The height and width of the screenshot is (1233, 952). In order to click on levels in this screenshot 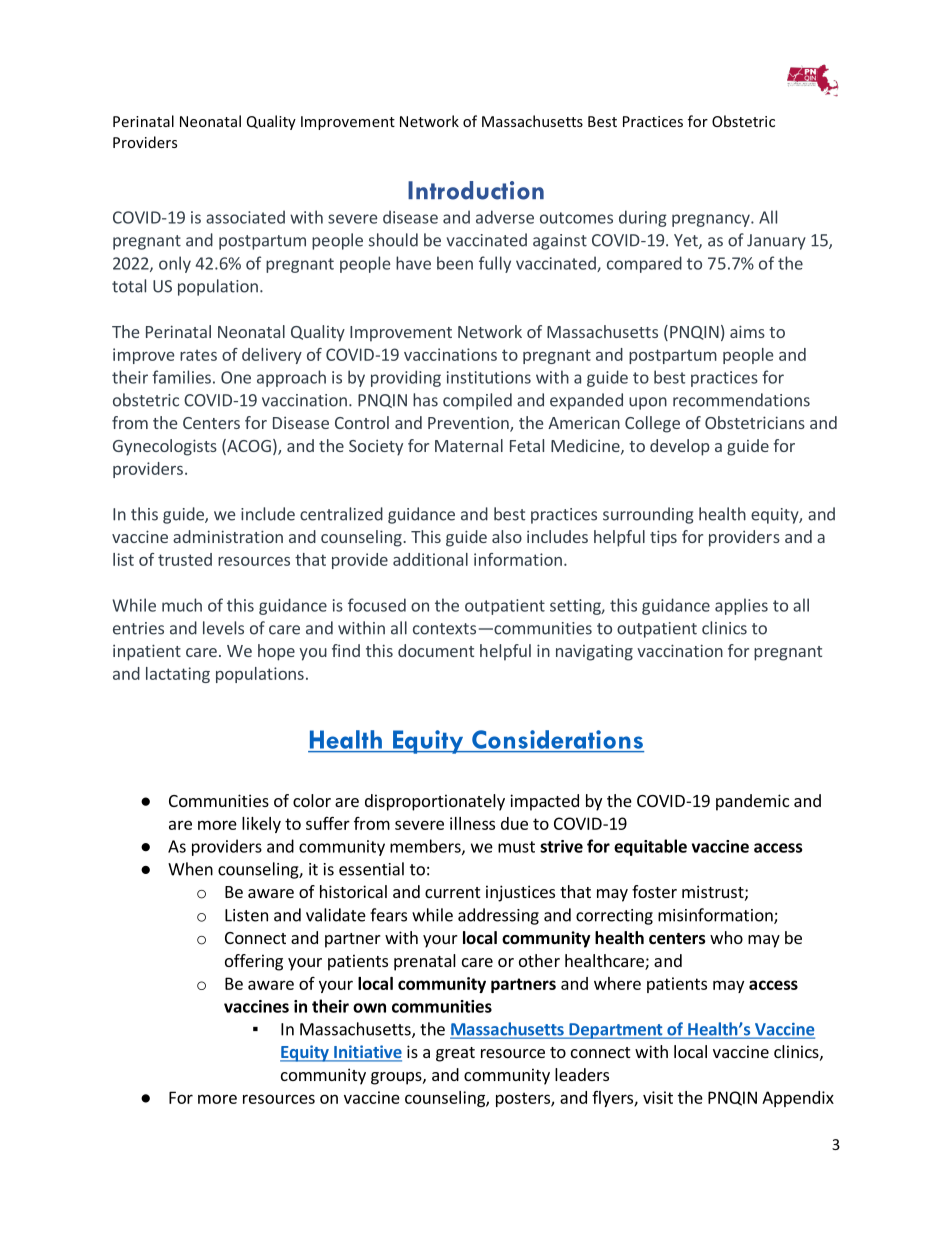, I will do `click(223, 628)`.
